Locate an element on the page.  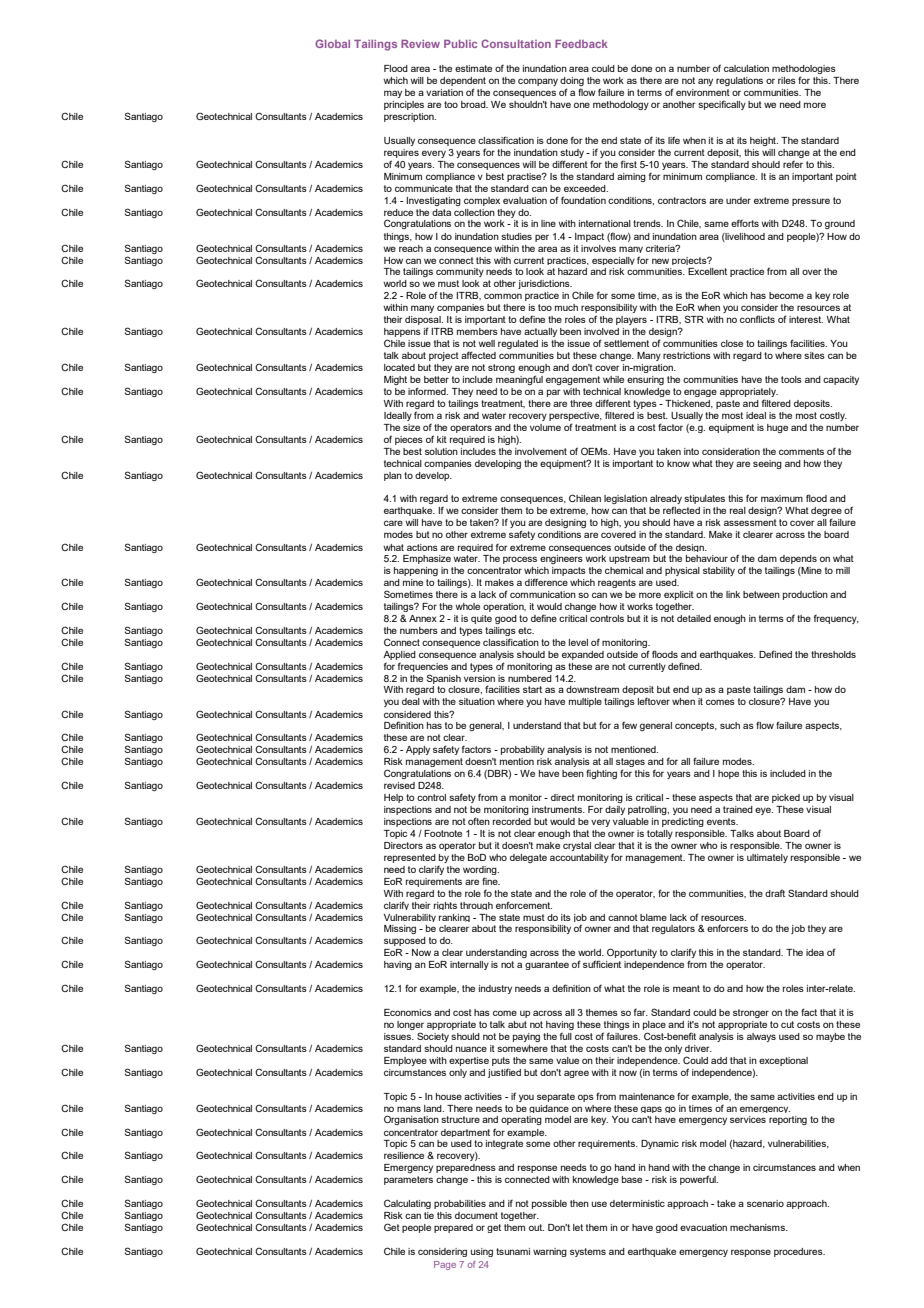
doing is located at coordinates (572, 81).
